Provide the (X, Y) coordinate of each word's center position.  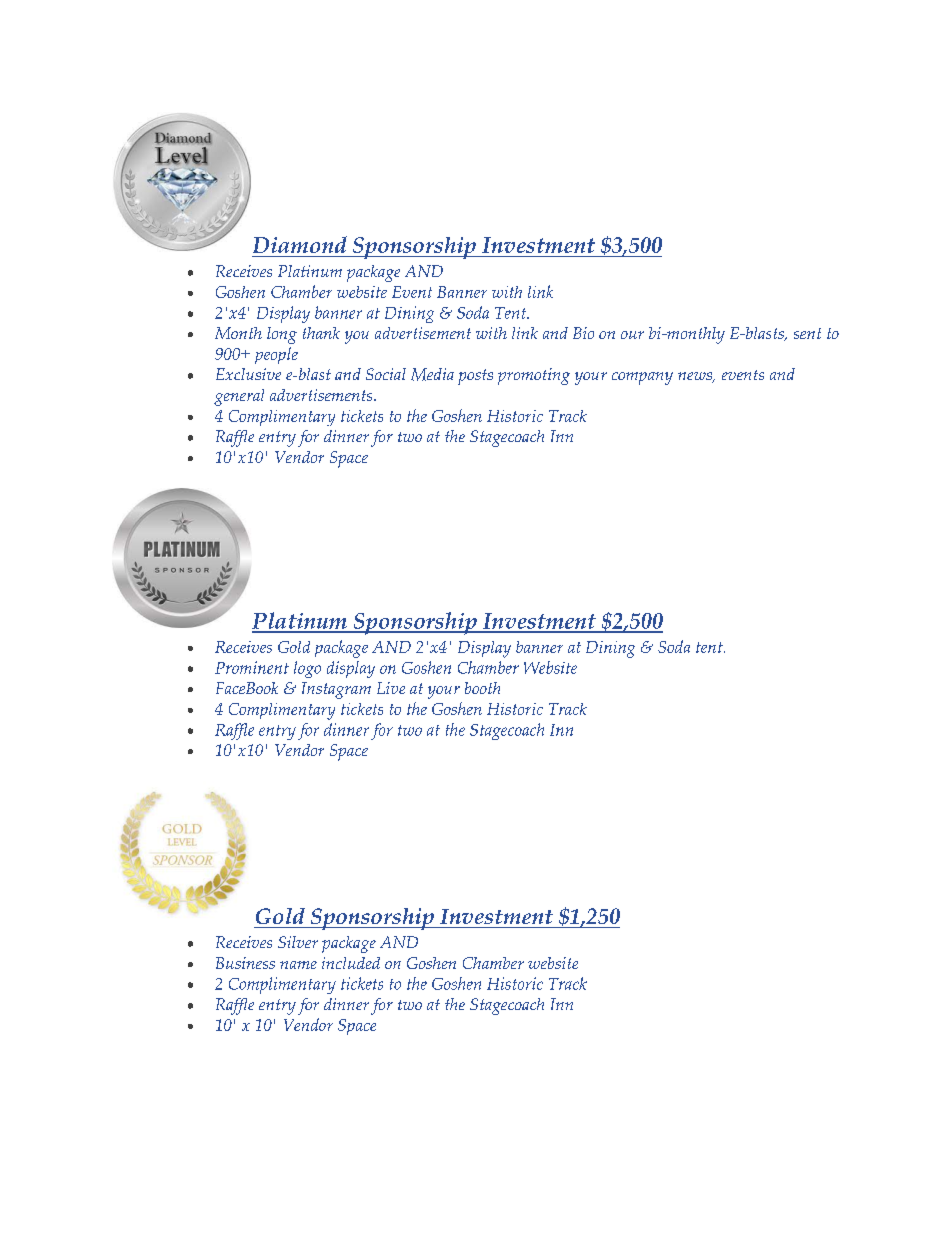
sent (807, 333)
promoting (534, 376)
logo (307, 669)
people (276, 355)
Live (391, 688)
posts (475, 377)
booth (482, 688)
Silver (298, 942)
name (298, 965)
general (239, 397)
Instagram (336, 690)
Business (245, 963)
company (642, 378)
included (351, 963)
